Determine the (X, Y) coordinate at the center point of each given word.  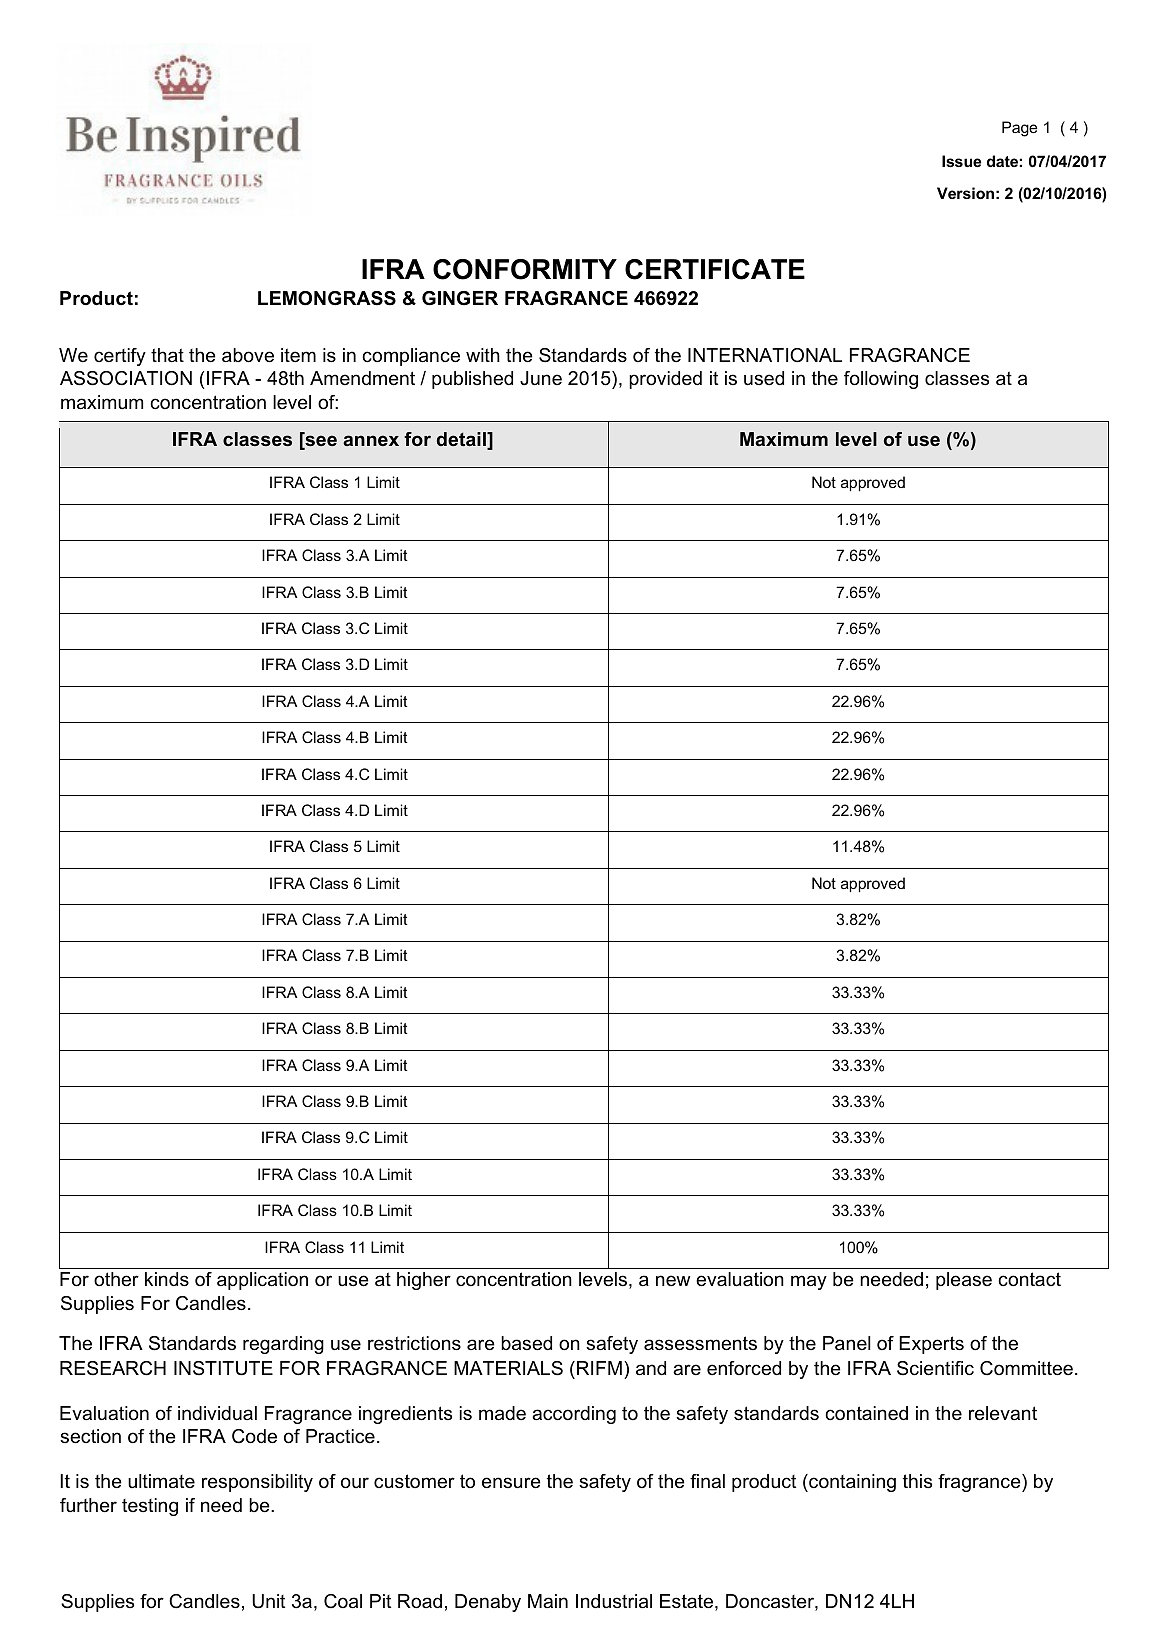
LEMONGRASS (327, 298)
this (917, 1481)
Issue (961, 161)
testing (150, 1507)
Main (548, 1601)
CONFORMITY (525, 269)
